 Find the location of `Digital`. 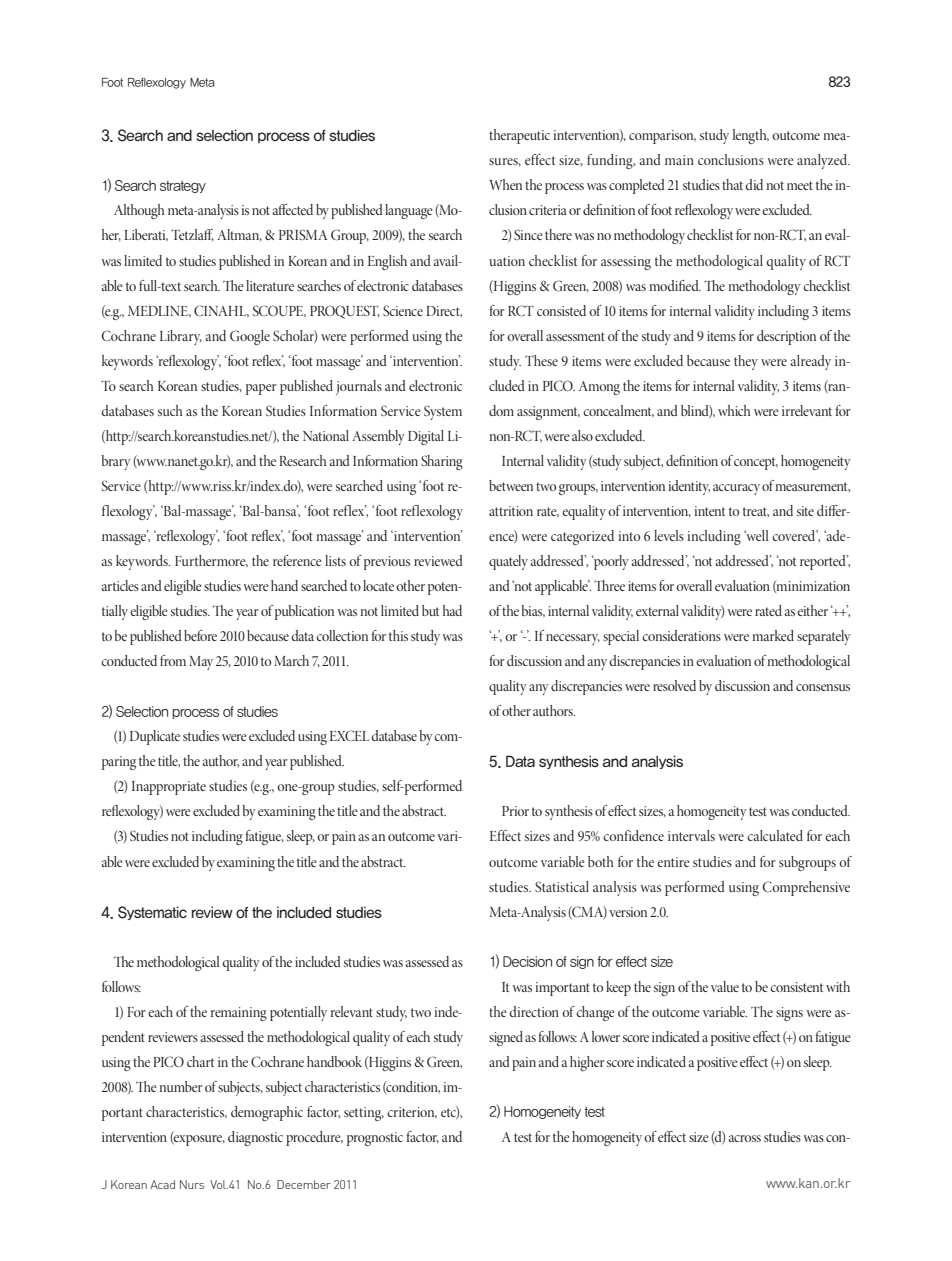

Digital is located at coordinates (426, 437).
